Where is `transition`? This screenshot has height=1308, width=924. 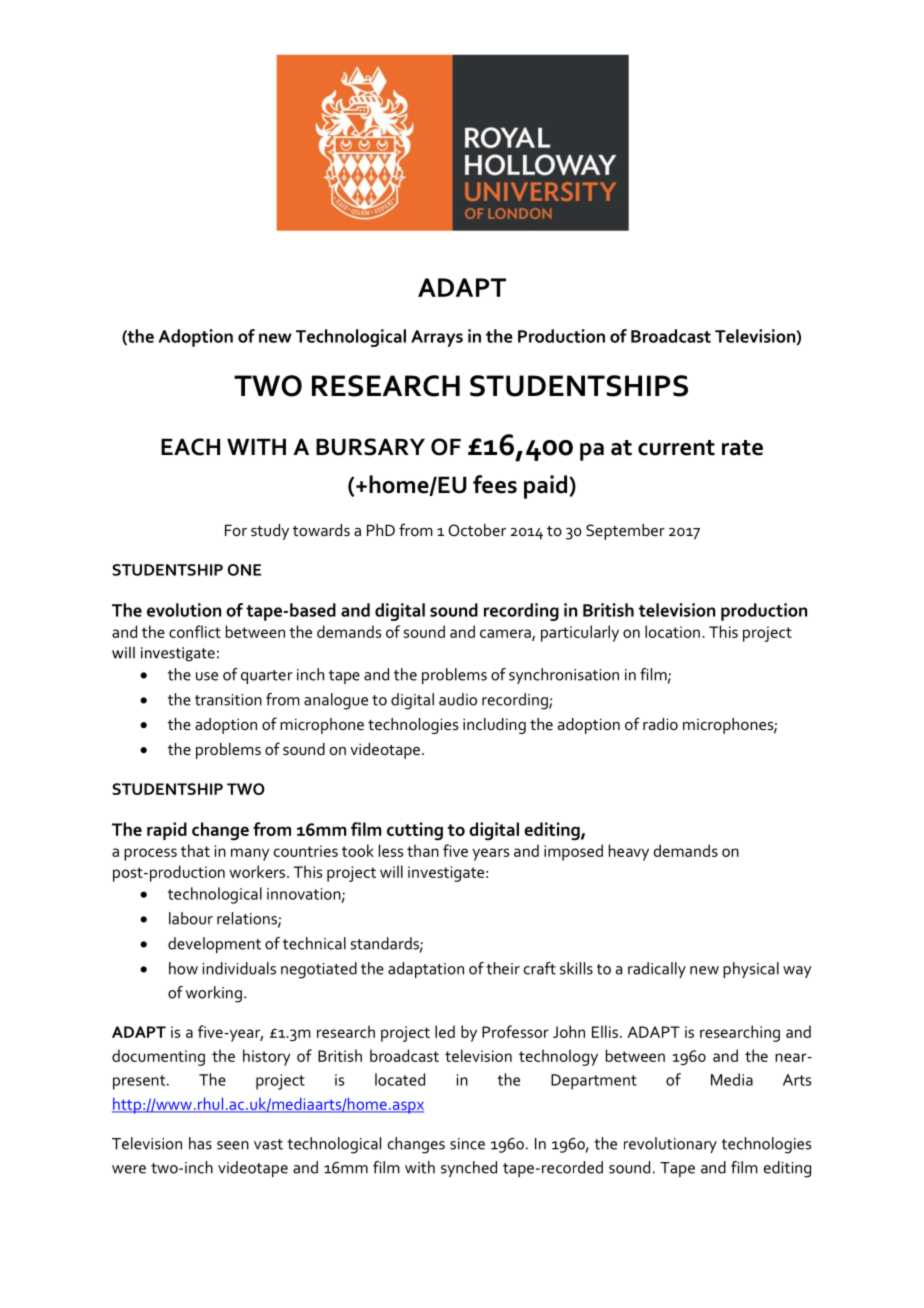 transition is located at coordinates (228, 700).
